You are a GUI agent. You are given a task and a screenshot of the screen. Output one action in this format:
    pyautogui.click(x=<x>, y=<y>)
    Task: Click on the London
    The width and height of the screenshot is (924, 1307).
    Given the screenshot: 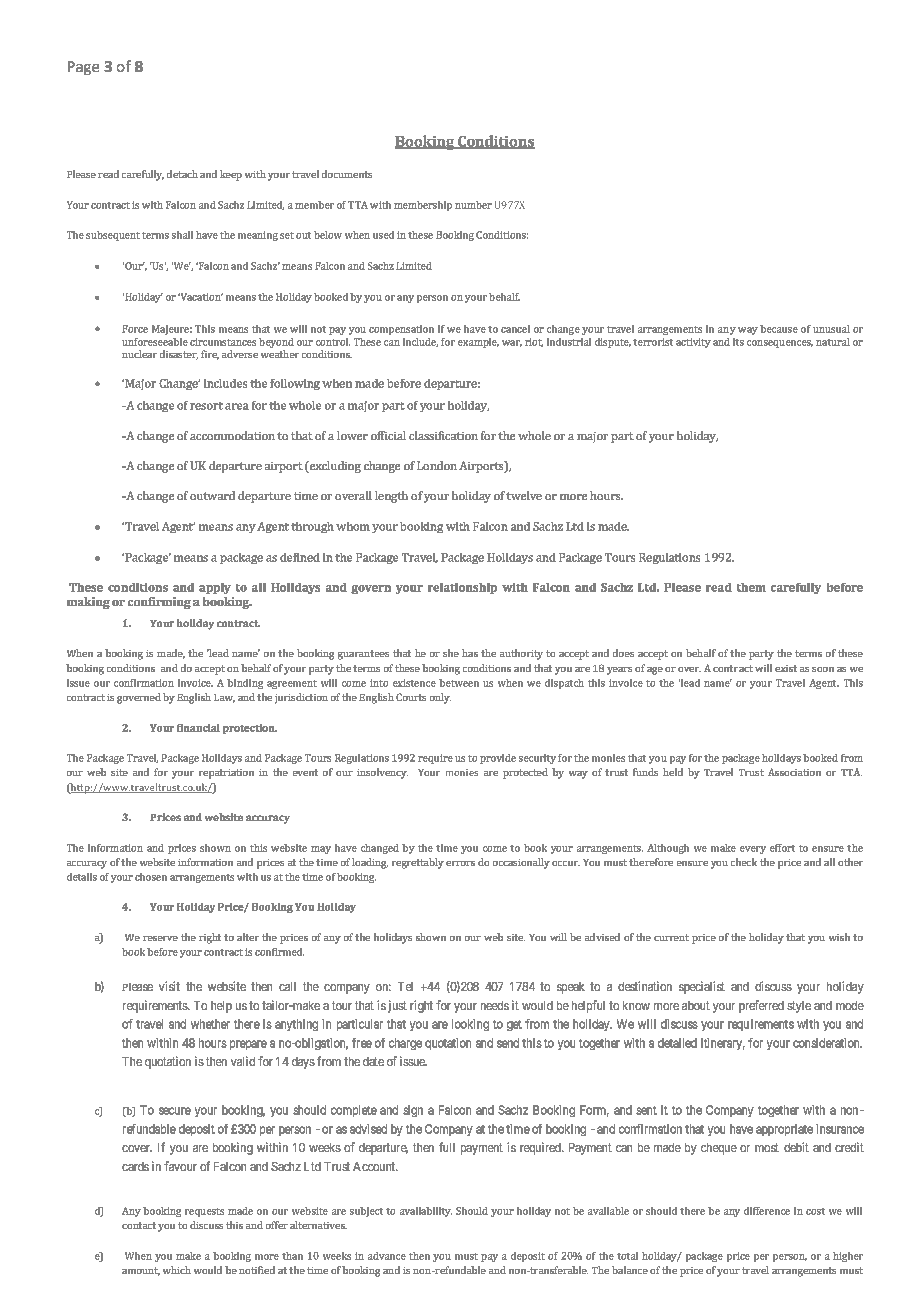 What is the action you would take?
    pyautogui.click(x=437, y=465)
